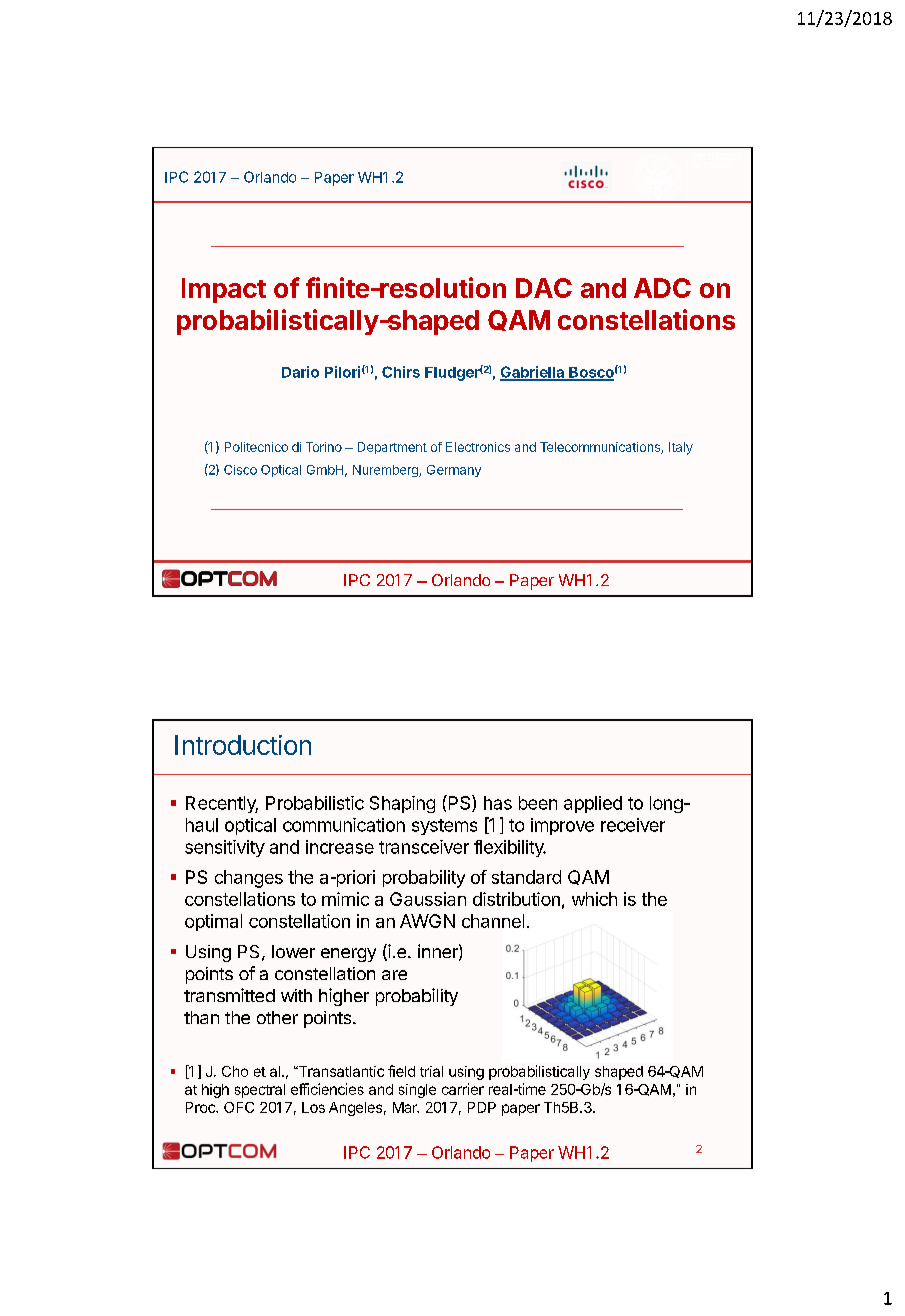  What do you see at coordinates (482, 1107) in the image?
I see `PDP` at bounding box center [482, 1107].
